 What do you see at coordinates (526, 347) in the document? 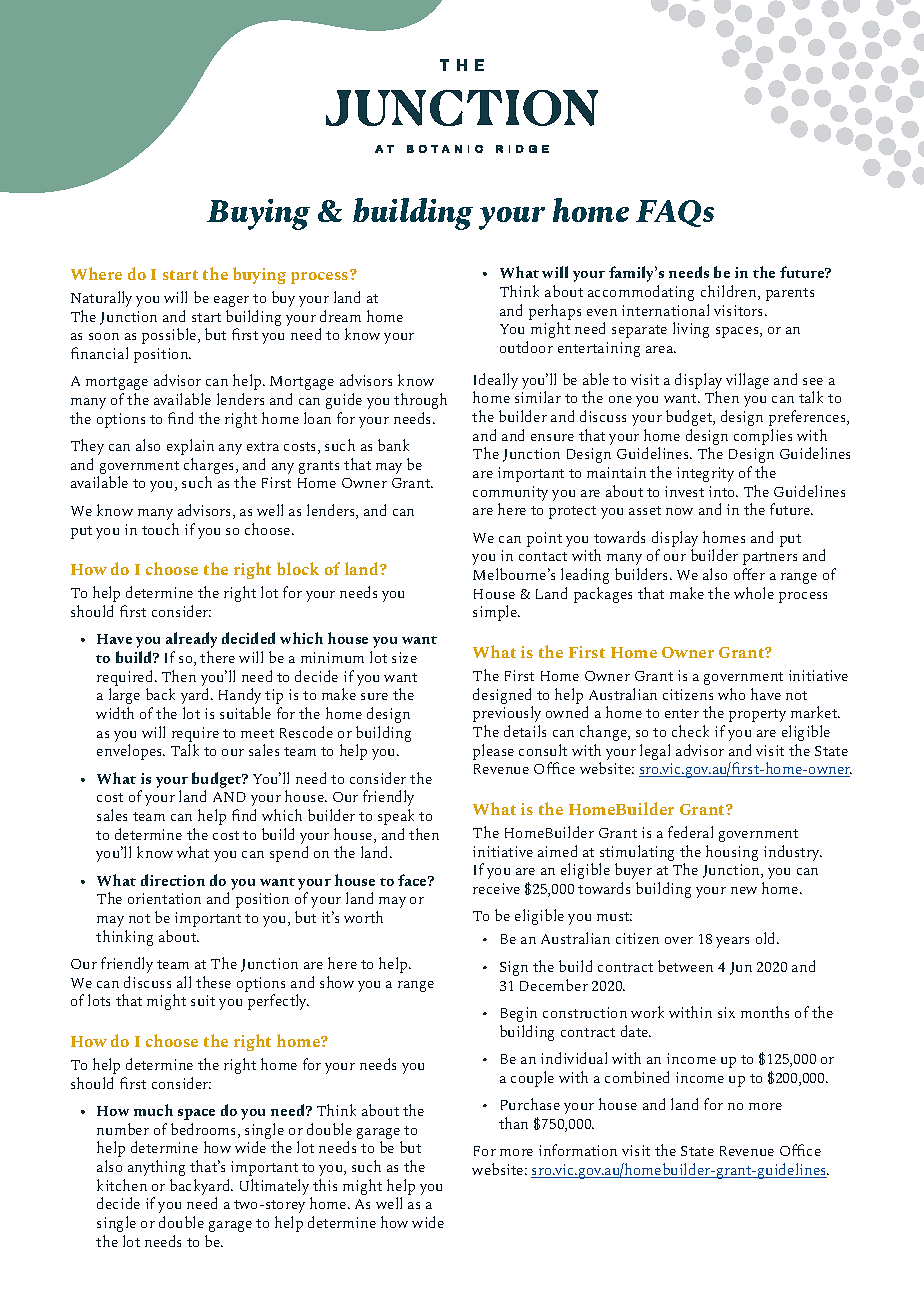
I see `outdoor` at bounding box center [526, 347].
